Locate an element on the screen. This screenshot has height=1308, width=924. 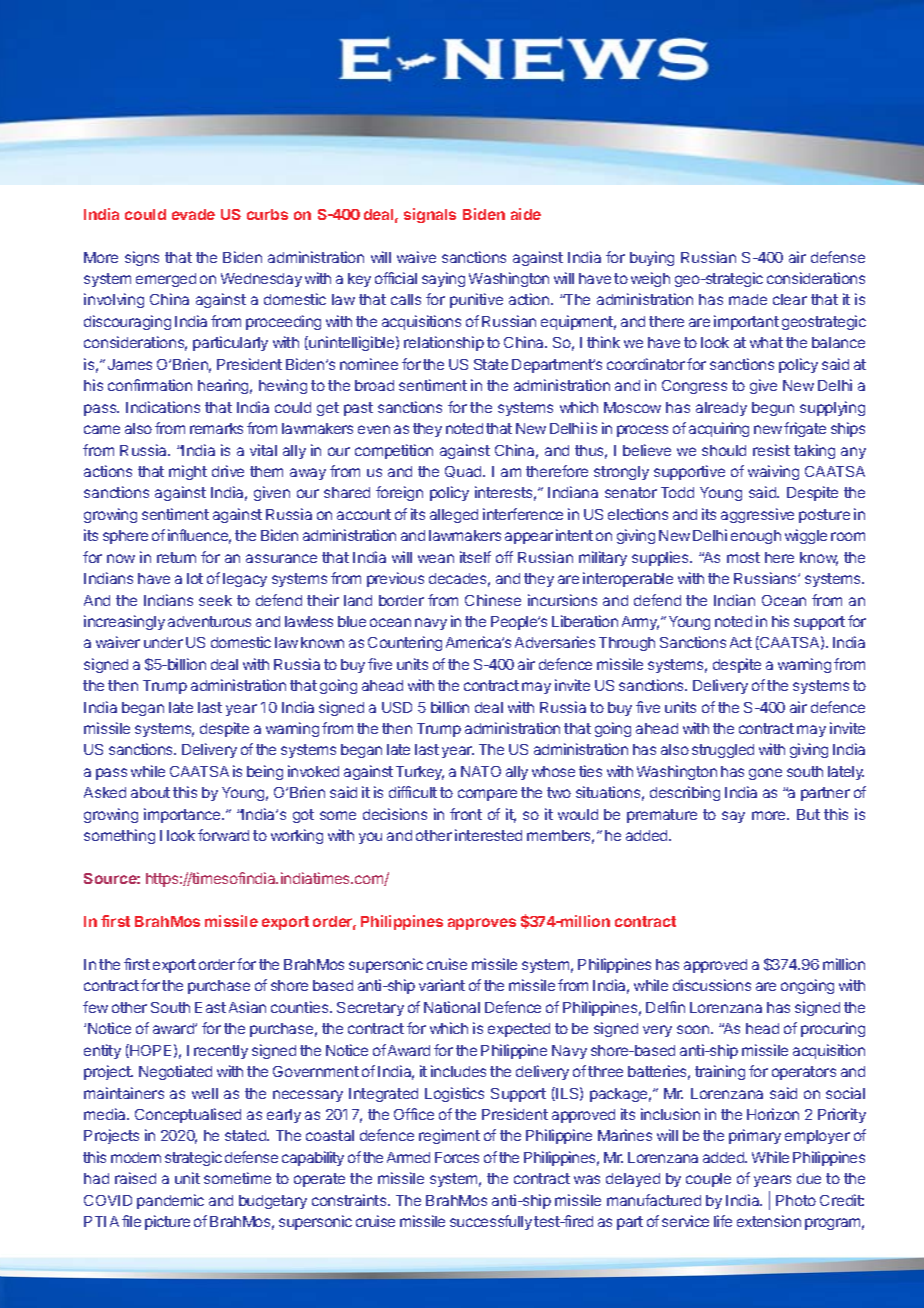
made is located at coordinates (748, 299).
